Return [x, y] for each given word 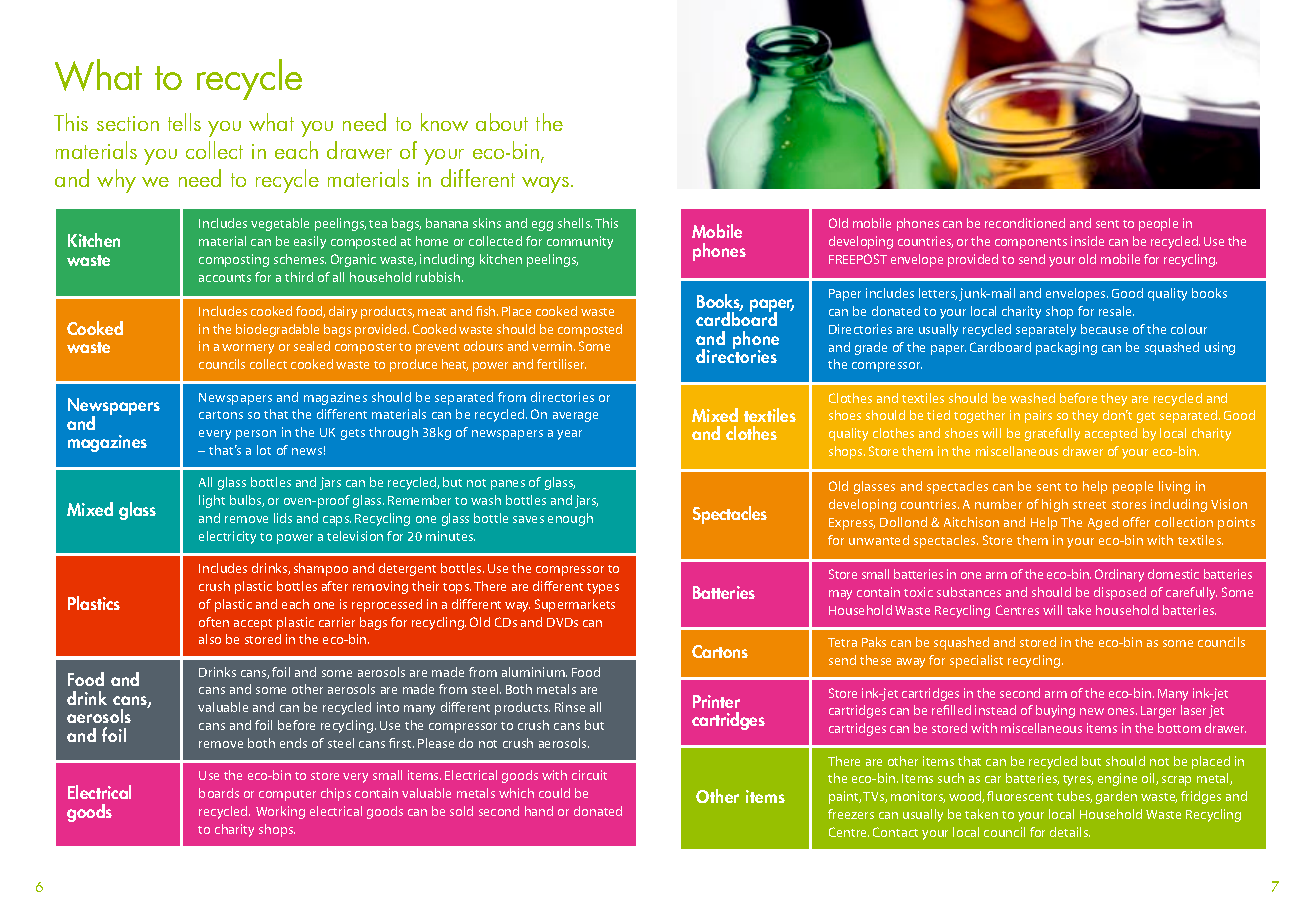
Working [280, 812]
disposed [1120, 593]
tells [184, 122]
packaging [1066, 348]
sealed [312, 346]
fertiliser [561, 364]
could [554, 793]
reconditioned [1025, 223]
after [335, 586]
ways [547, 185]
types [603, 588]
